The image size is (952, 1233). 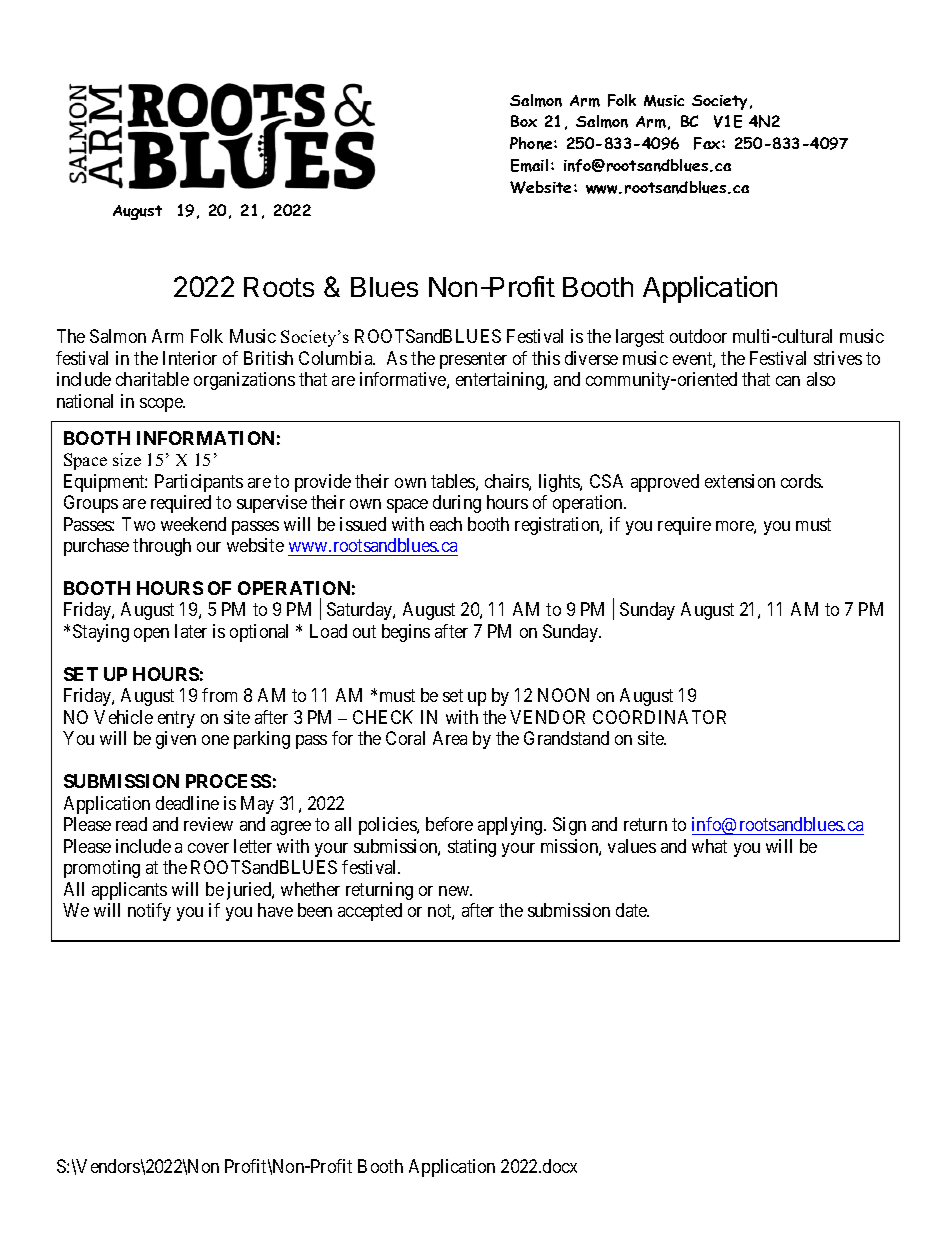 What do you see at coordinates (191, 631) in the page?
I see `later` at bounding box center [191, 631].
